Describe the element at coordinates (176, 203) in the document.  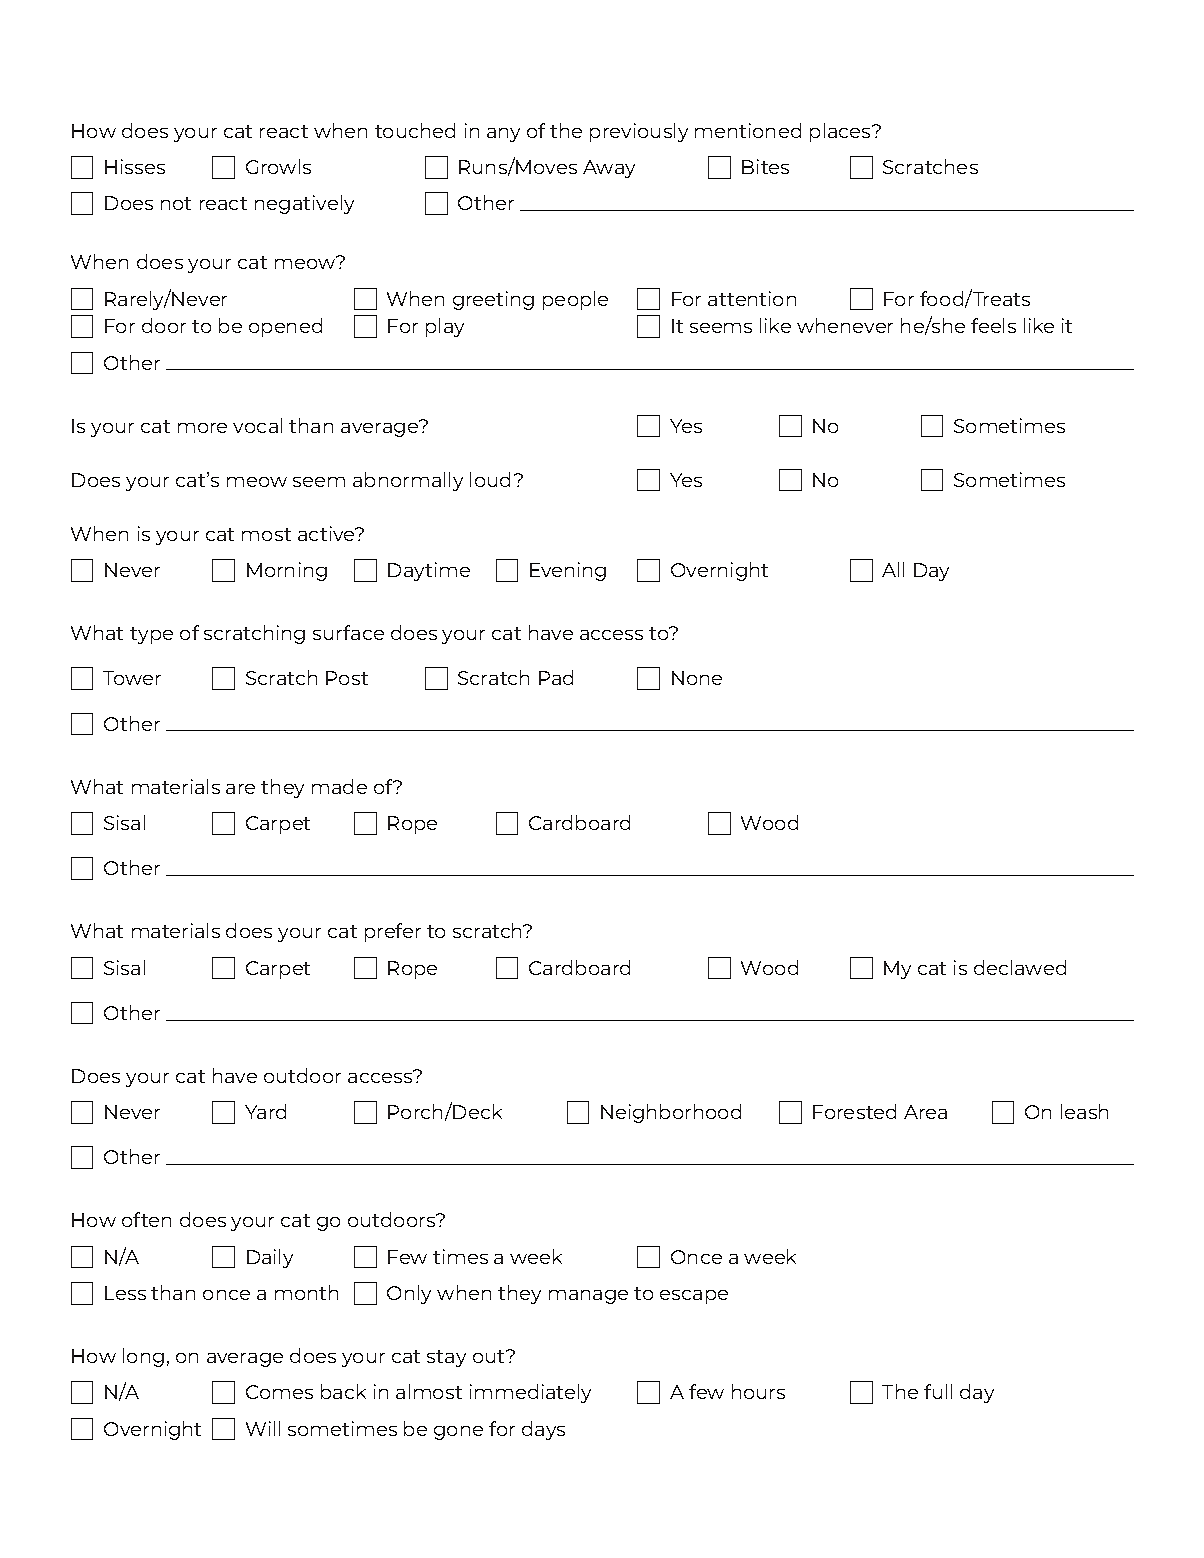
I see `not` at that location.
